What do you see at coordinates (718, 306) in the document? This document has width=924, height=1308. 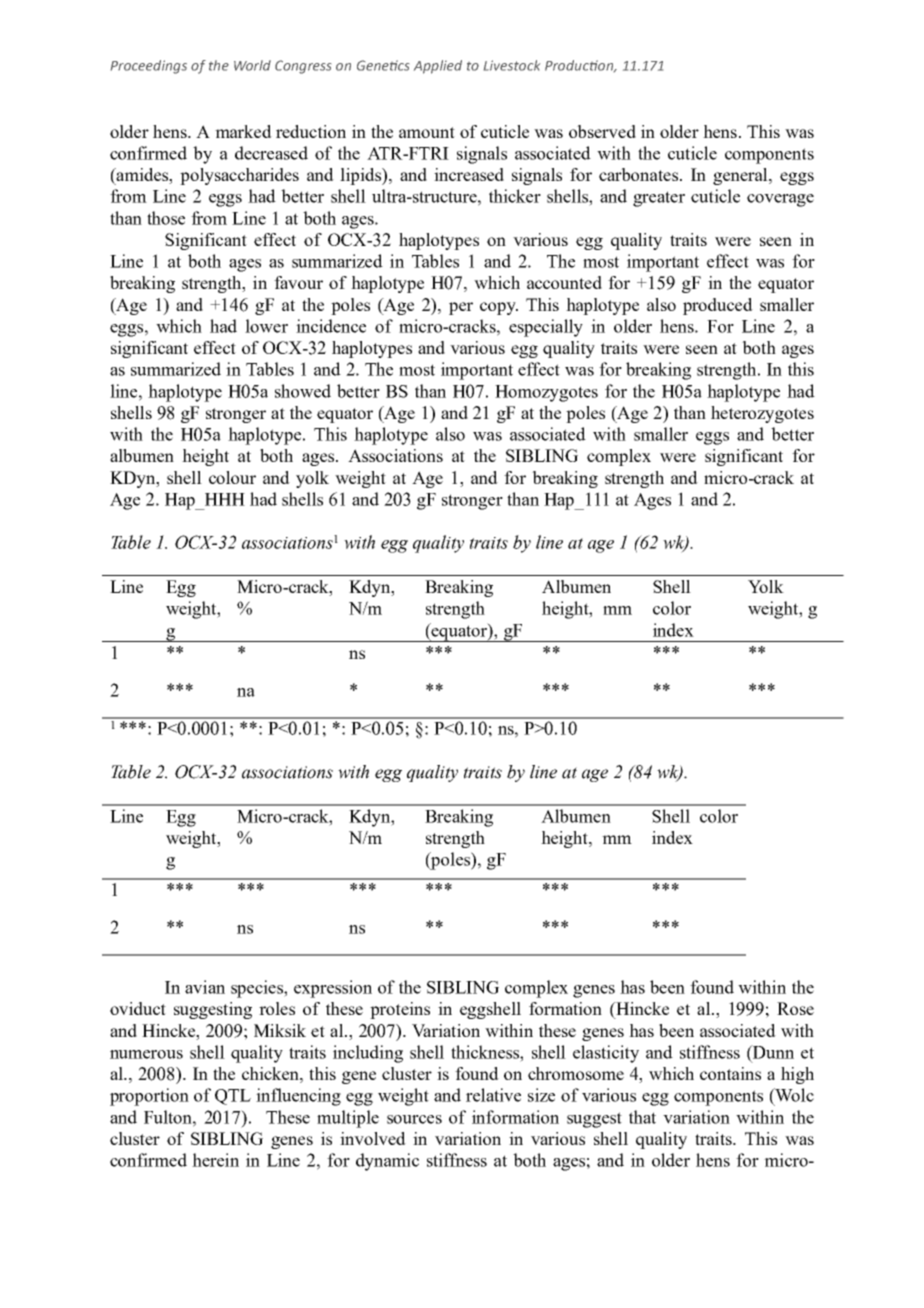 I see `produced` at bounding box center [718, 306].
